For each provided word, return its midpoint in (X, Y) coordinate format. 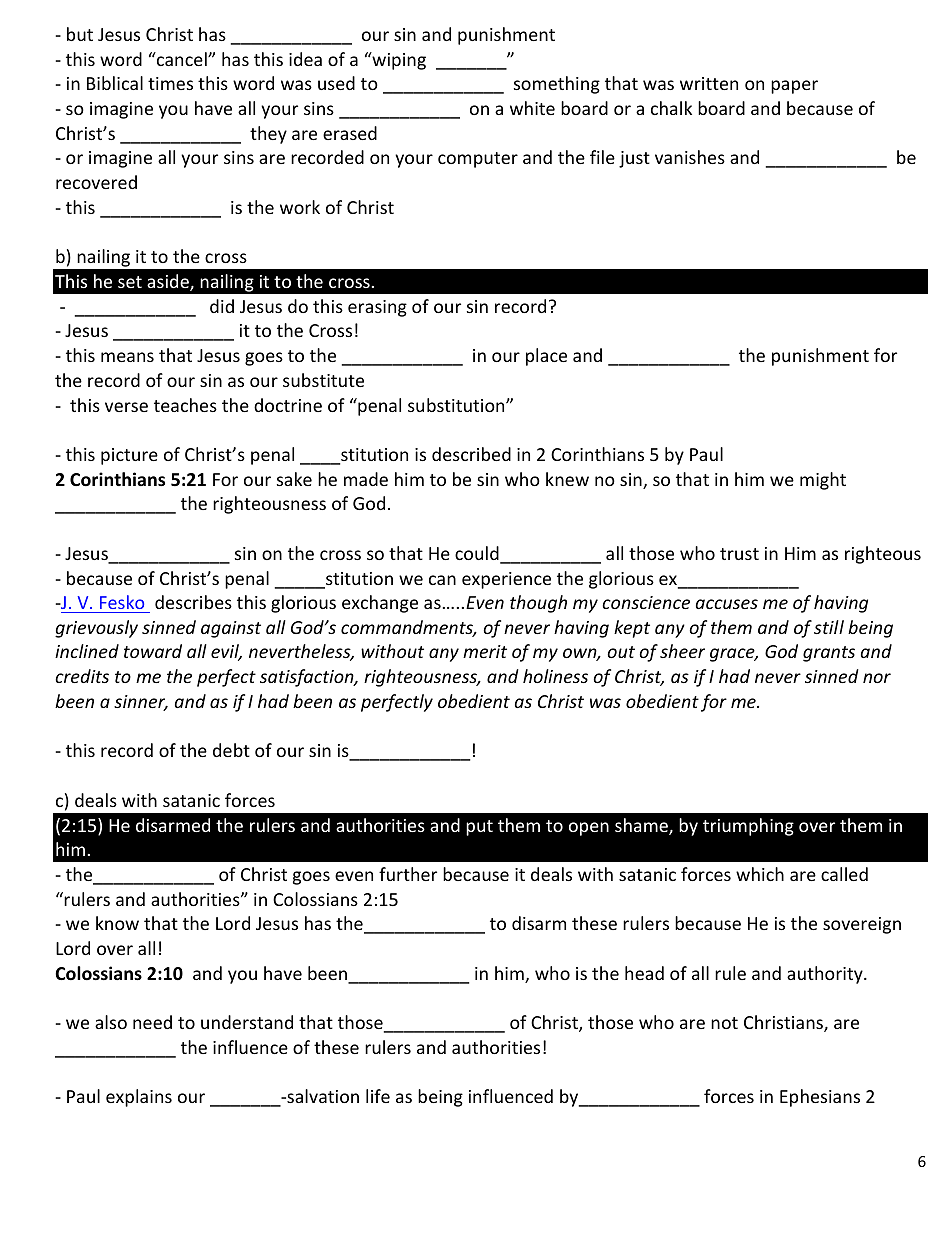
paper (794, 87)
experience (506, 580)
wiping (398, 61)
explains (139, 1098)
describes (193, 602)
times (170, 83)
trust (739, 554)
